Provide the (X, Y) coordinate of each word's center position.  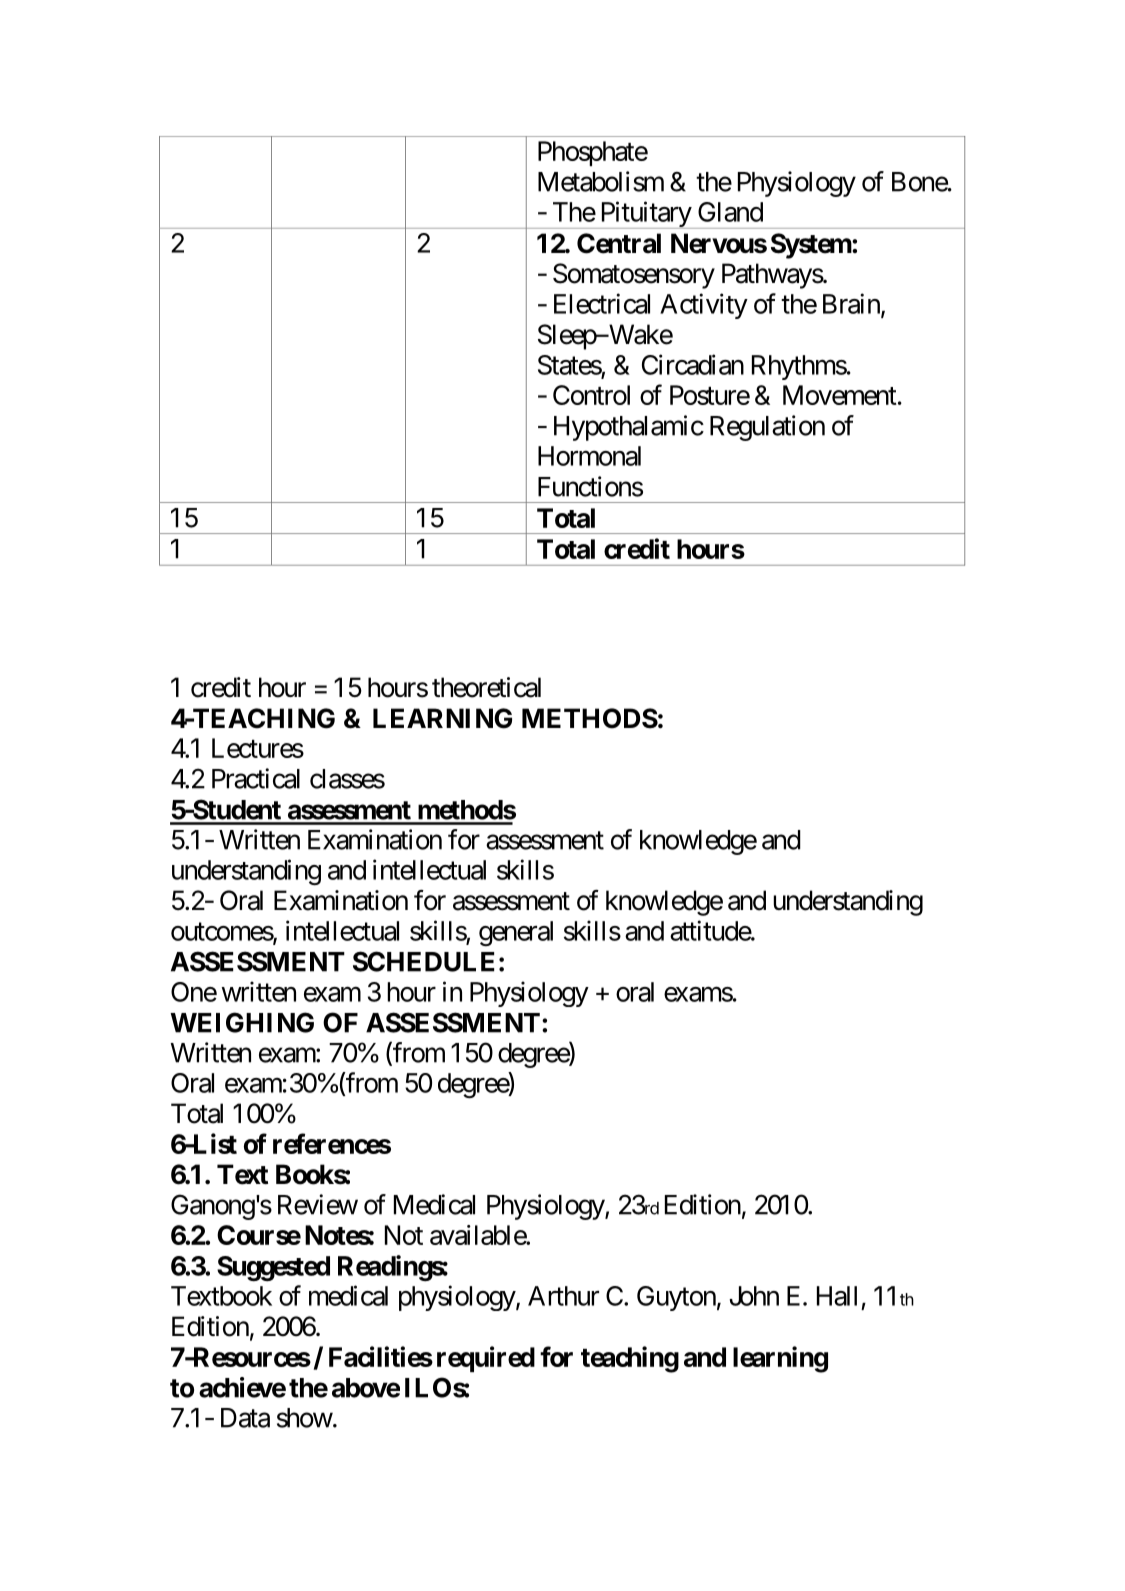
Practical (256, 778)
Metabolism (601, 181)
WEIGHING (242, 1022)
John (754, 1296)
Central (619, 243)
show (305, 1418)
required (486, 1359)
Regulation (767, 428)
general (516, 933)
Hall (837, 1296)
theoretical (486, 687)
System (812, 246)
